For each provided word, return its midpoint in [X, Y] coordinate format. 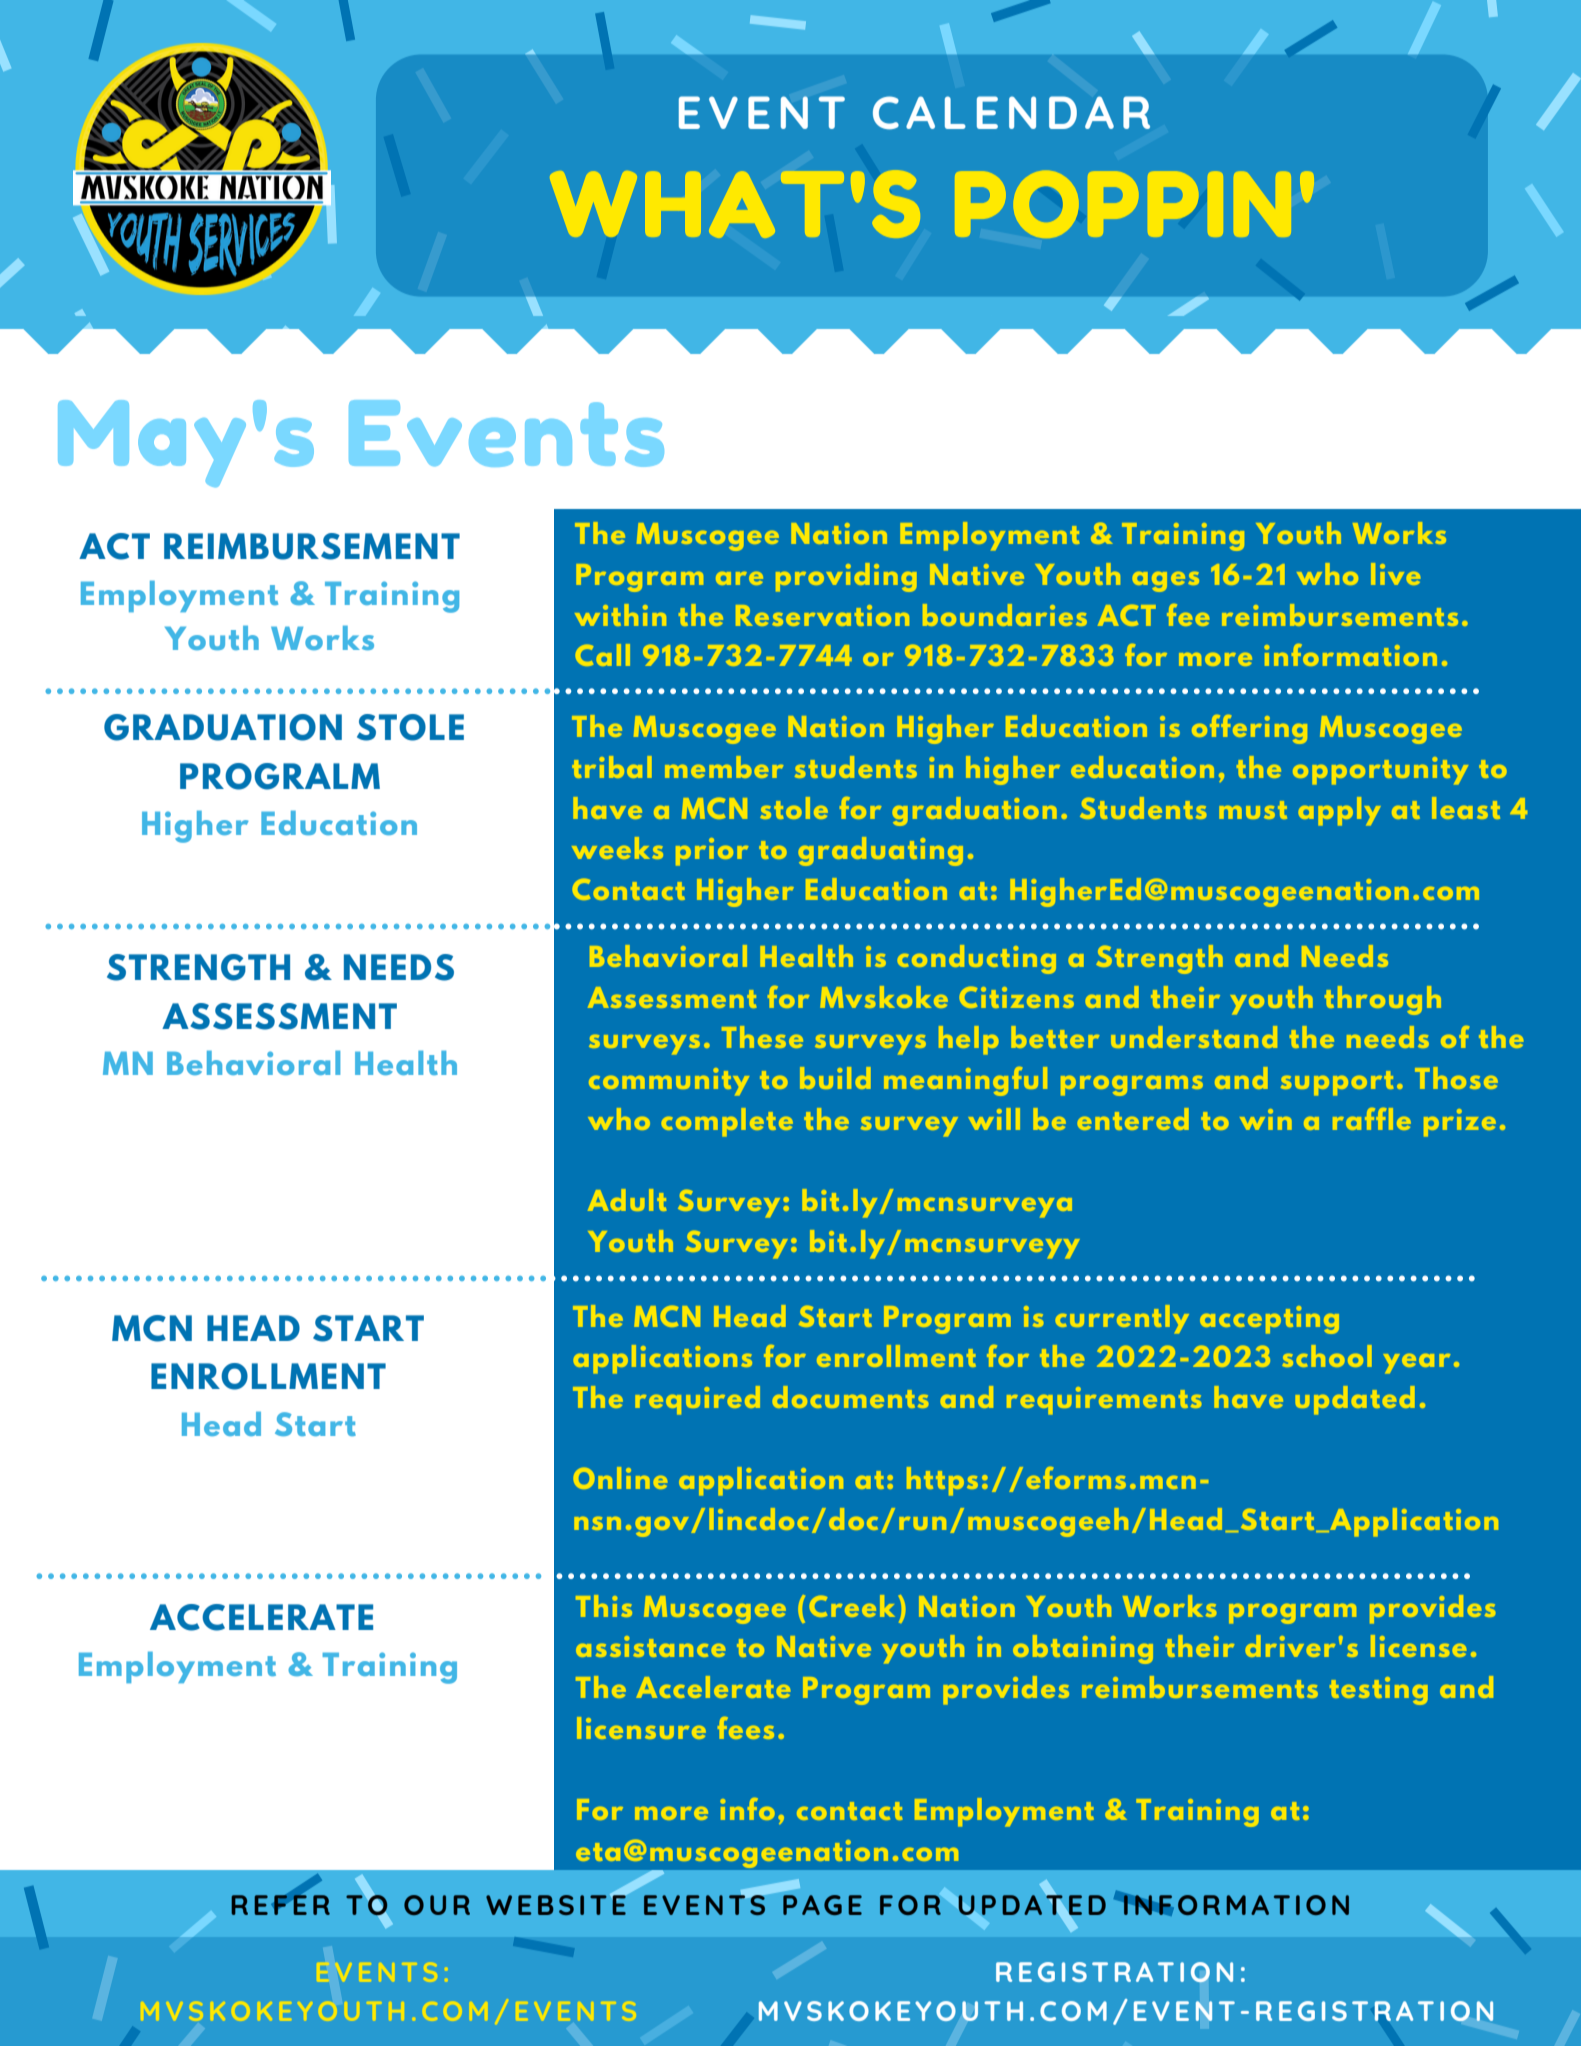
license [1418, 1646]
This [604, 1606]
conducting [977, 959]
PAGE [822, 1905]
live [1395, 574]
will [994, 1119]
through [1383, 1000]
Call [603, 655]
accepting [1269, 1320]
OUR [437, 1905]
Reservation [822, 615]
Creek [852, 1606]
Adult [627, 1200]
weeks [617, 848]
